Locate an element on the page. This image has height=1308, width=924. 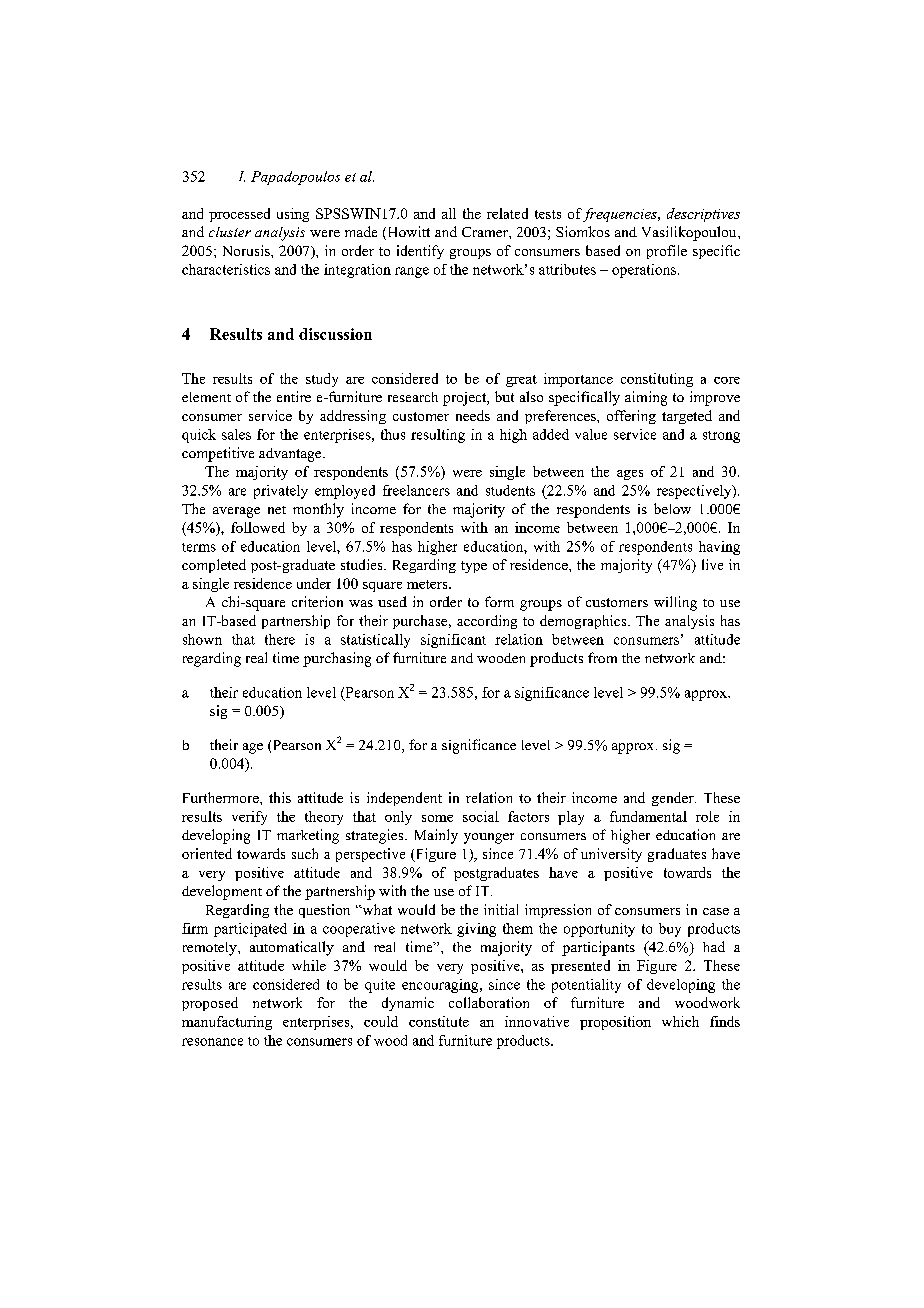
profile is located at coordinates (667, 252).
